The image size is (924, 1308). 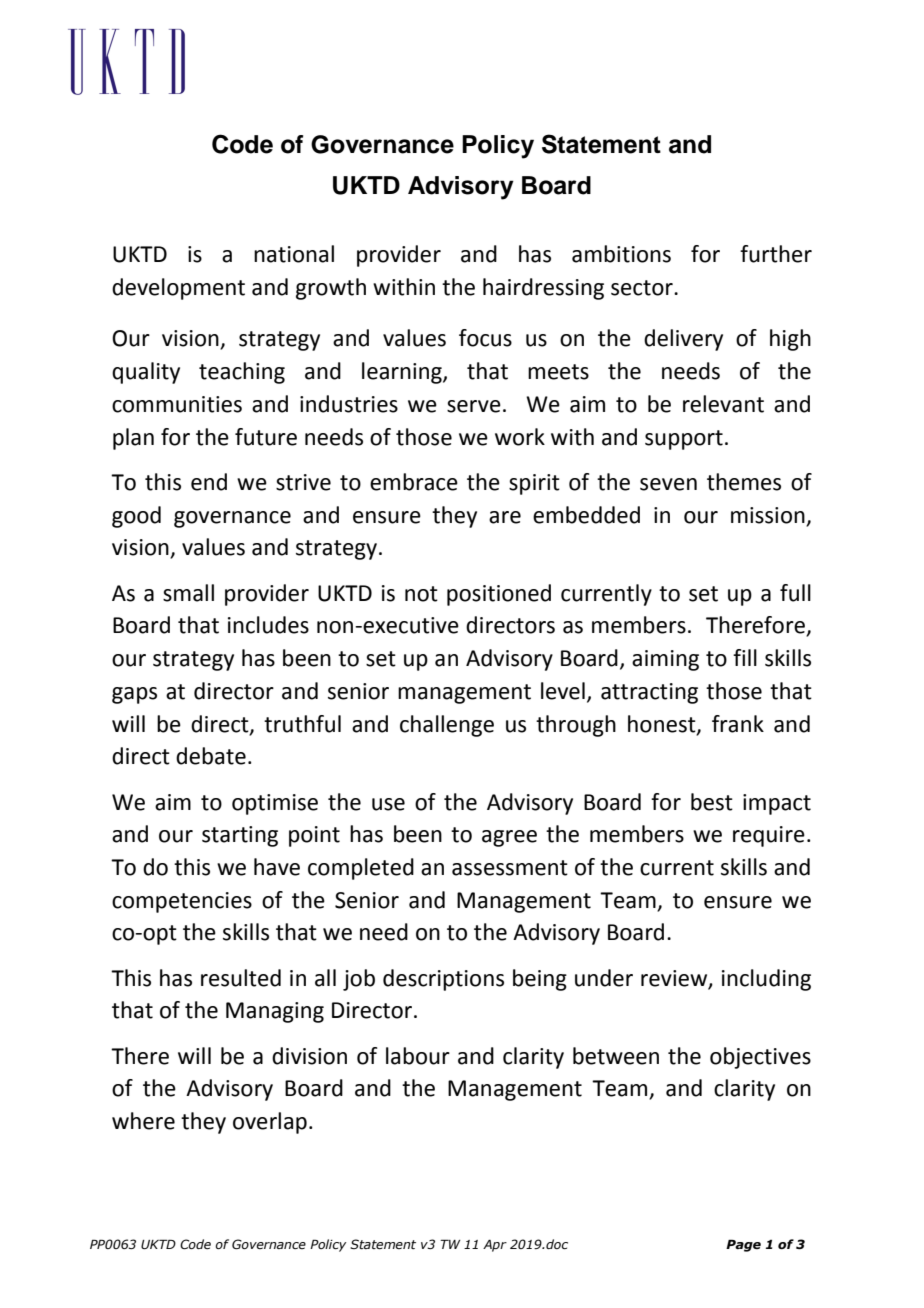 What do you see at coordinates (499, 595) in the document?
I see `positioned` at bounding box center [499, 595].
